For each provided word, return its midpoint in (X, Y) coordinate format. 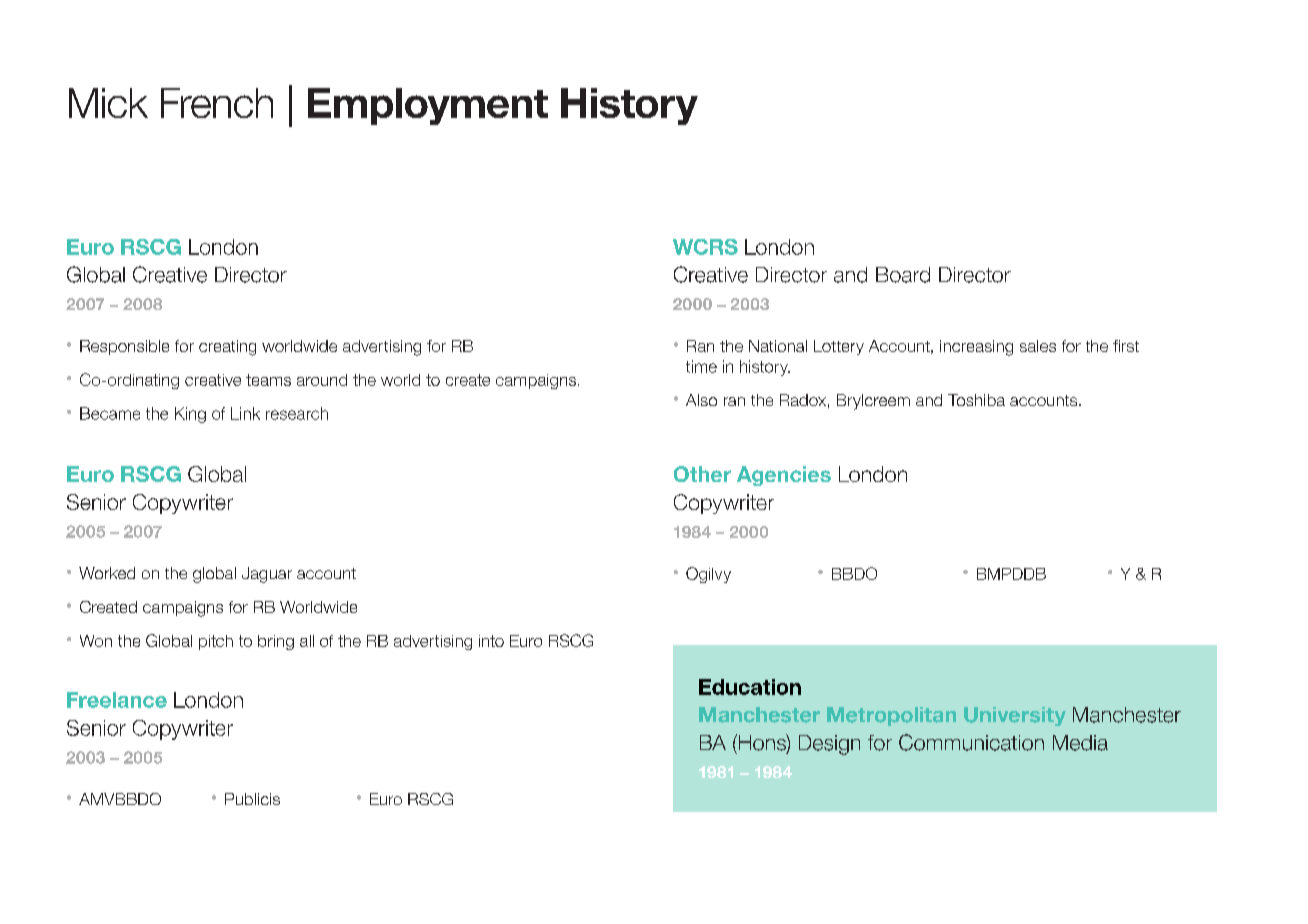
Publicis (252, 799)
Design (829, 745)
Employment (428, 106)
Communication (971, 742)
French (217, 103)
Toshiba (976, 400)
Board (903, 275)
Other (702, 474)
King (190, 415)
